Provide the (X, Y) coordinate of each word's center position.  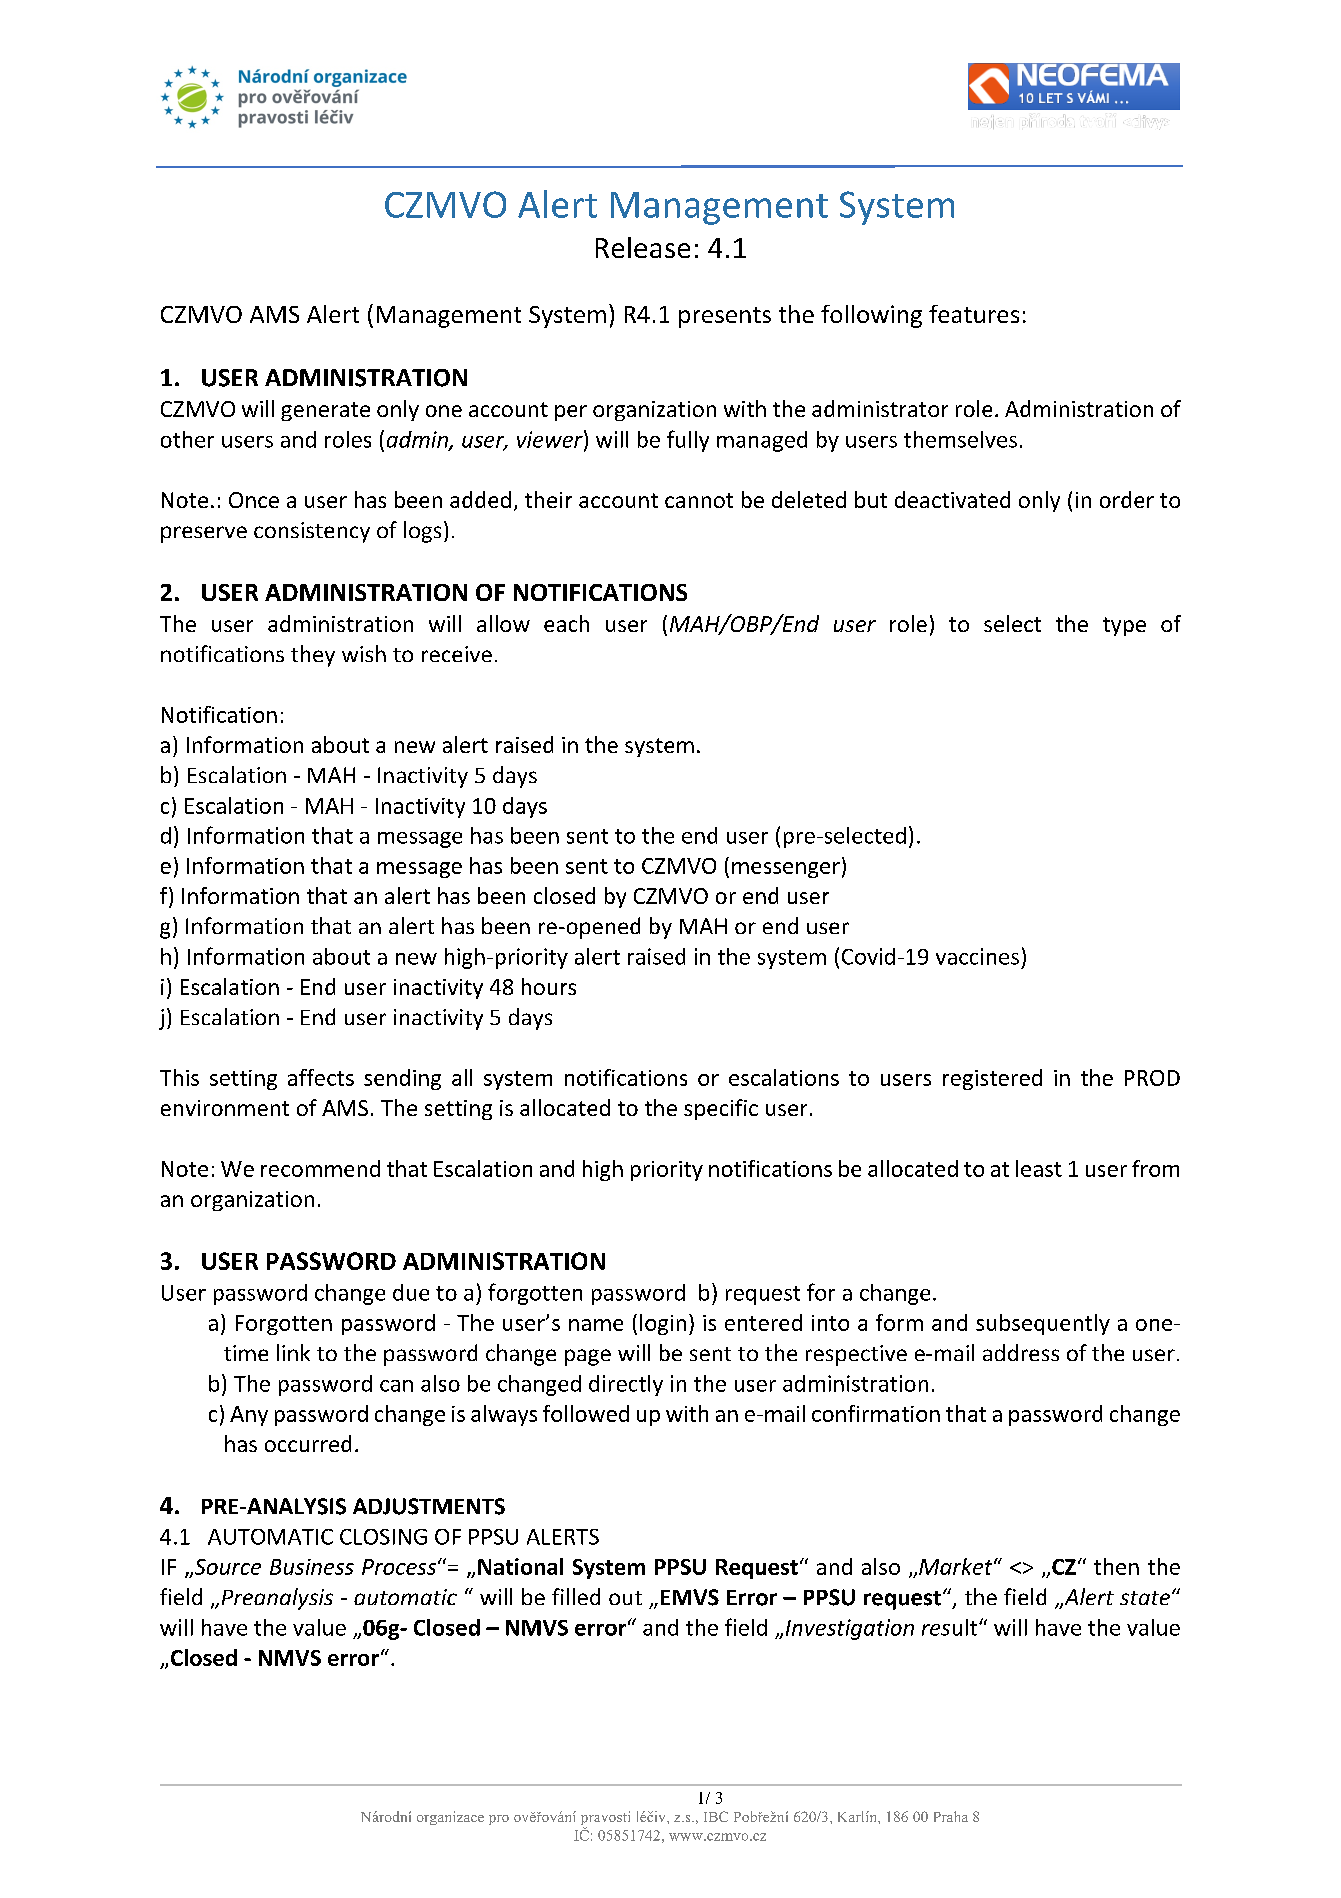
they (313, 656)
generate (325, 411)
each (566, 623)
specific (721, 1109)
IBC (716, 1816)
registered (992, 1079)
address (1021, 1352)
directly (626, 1385)
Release (643, 247)
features (974, 314)
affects (321, 1077)
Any (249, 1416)
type (1124, 626)
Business (312, 1567)
